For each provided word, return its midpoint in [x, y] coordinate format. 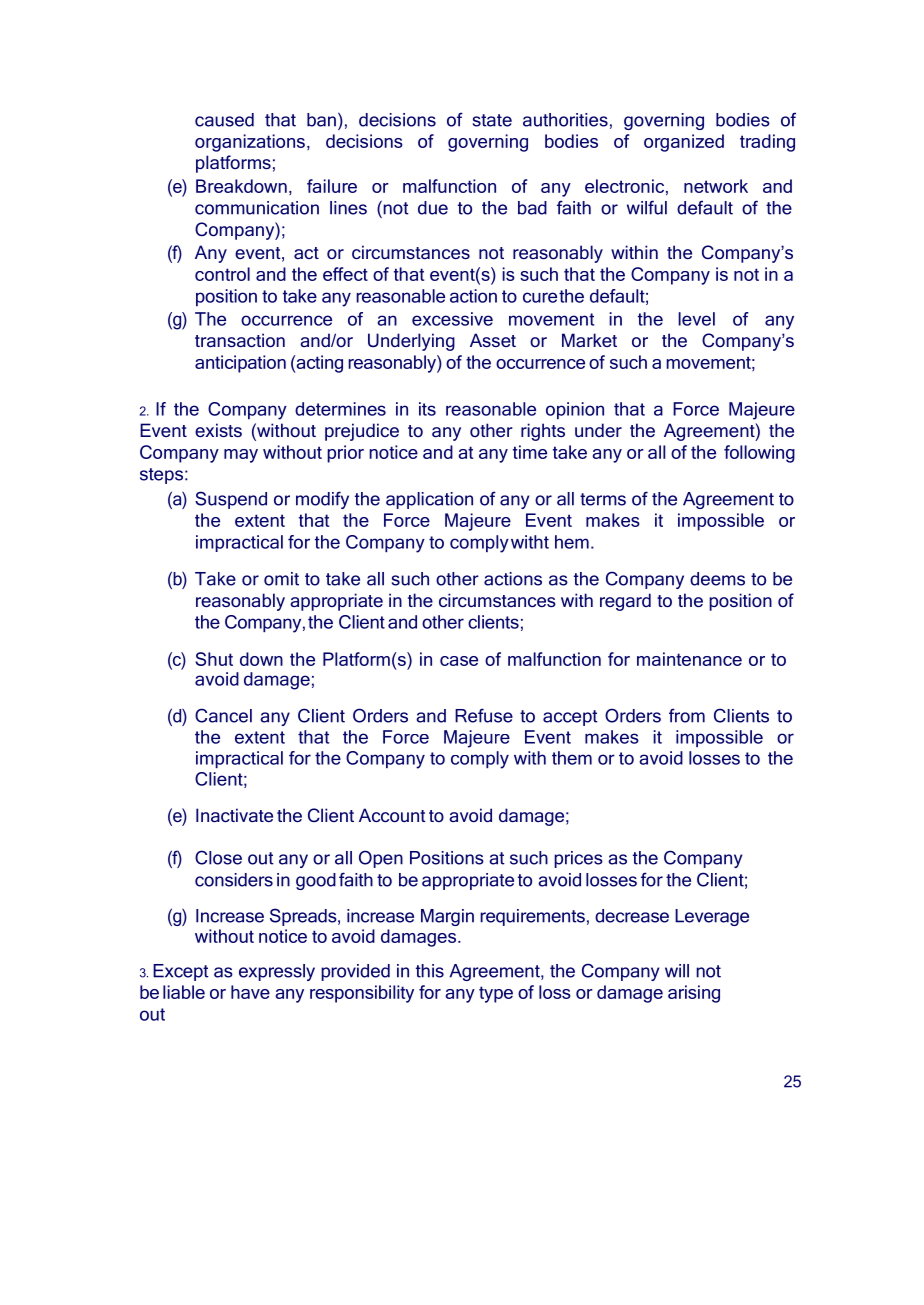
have [250, 992]
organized [684, 143]
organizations [250, 143]
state [492, 120]
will [677, 971]
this [430, 971]
